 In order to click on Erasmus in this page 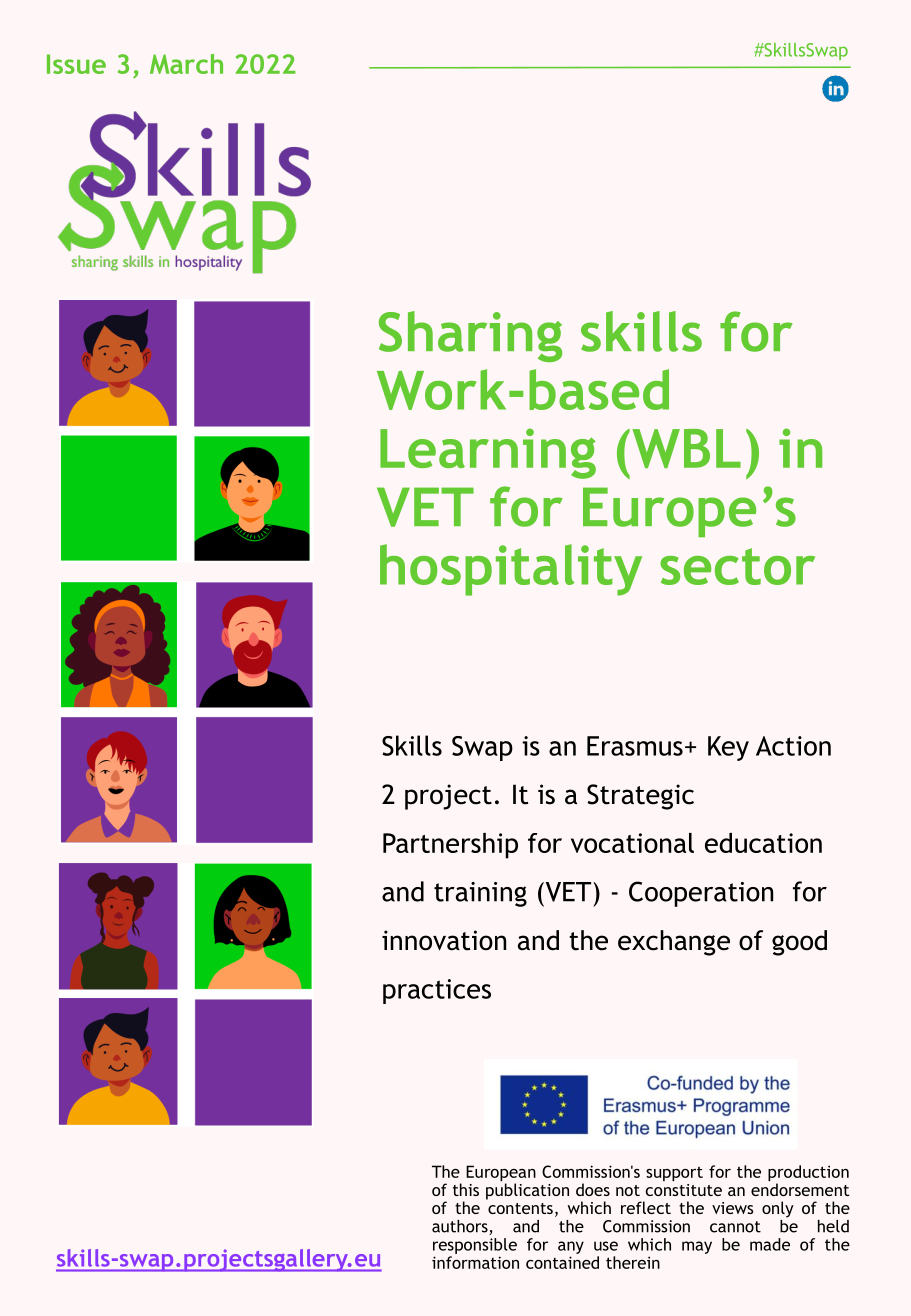, I will do `click(635, 746)`.
